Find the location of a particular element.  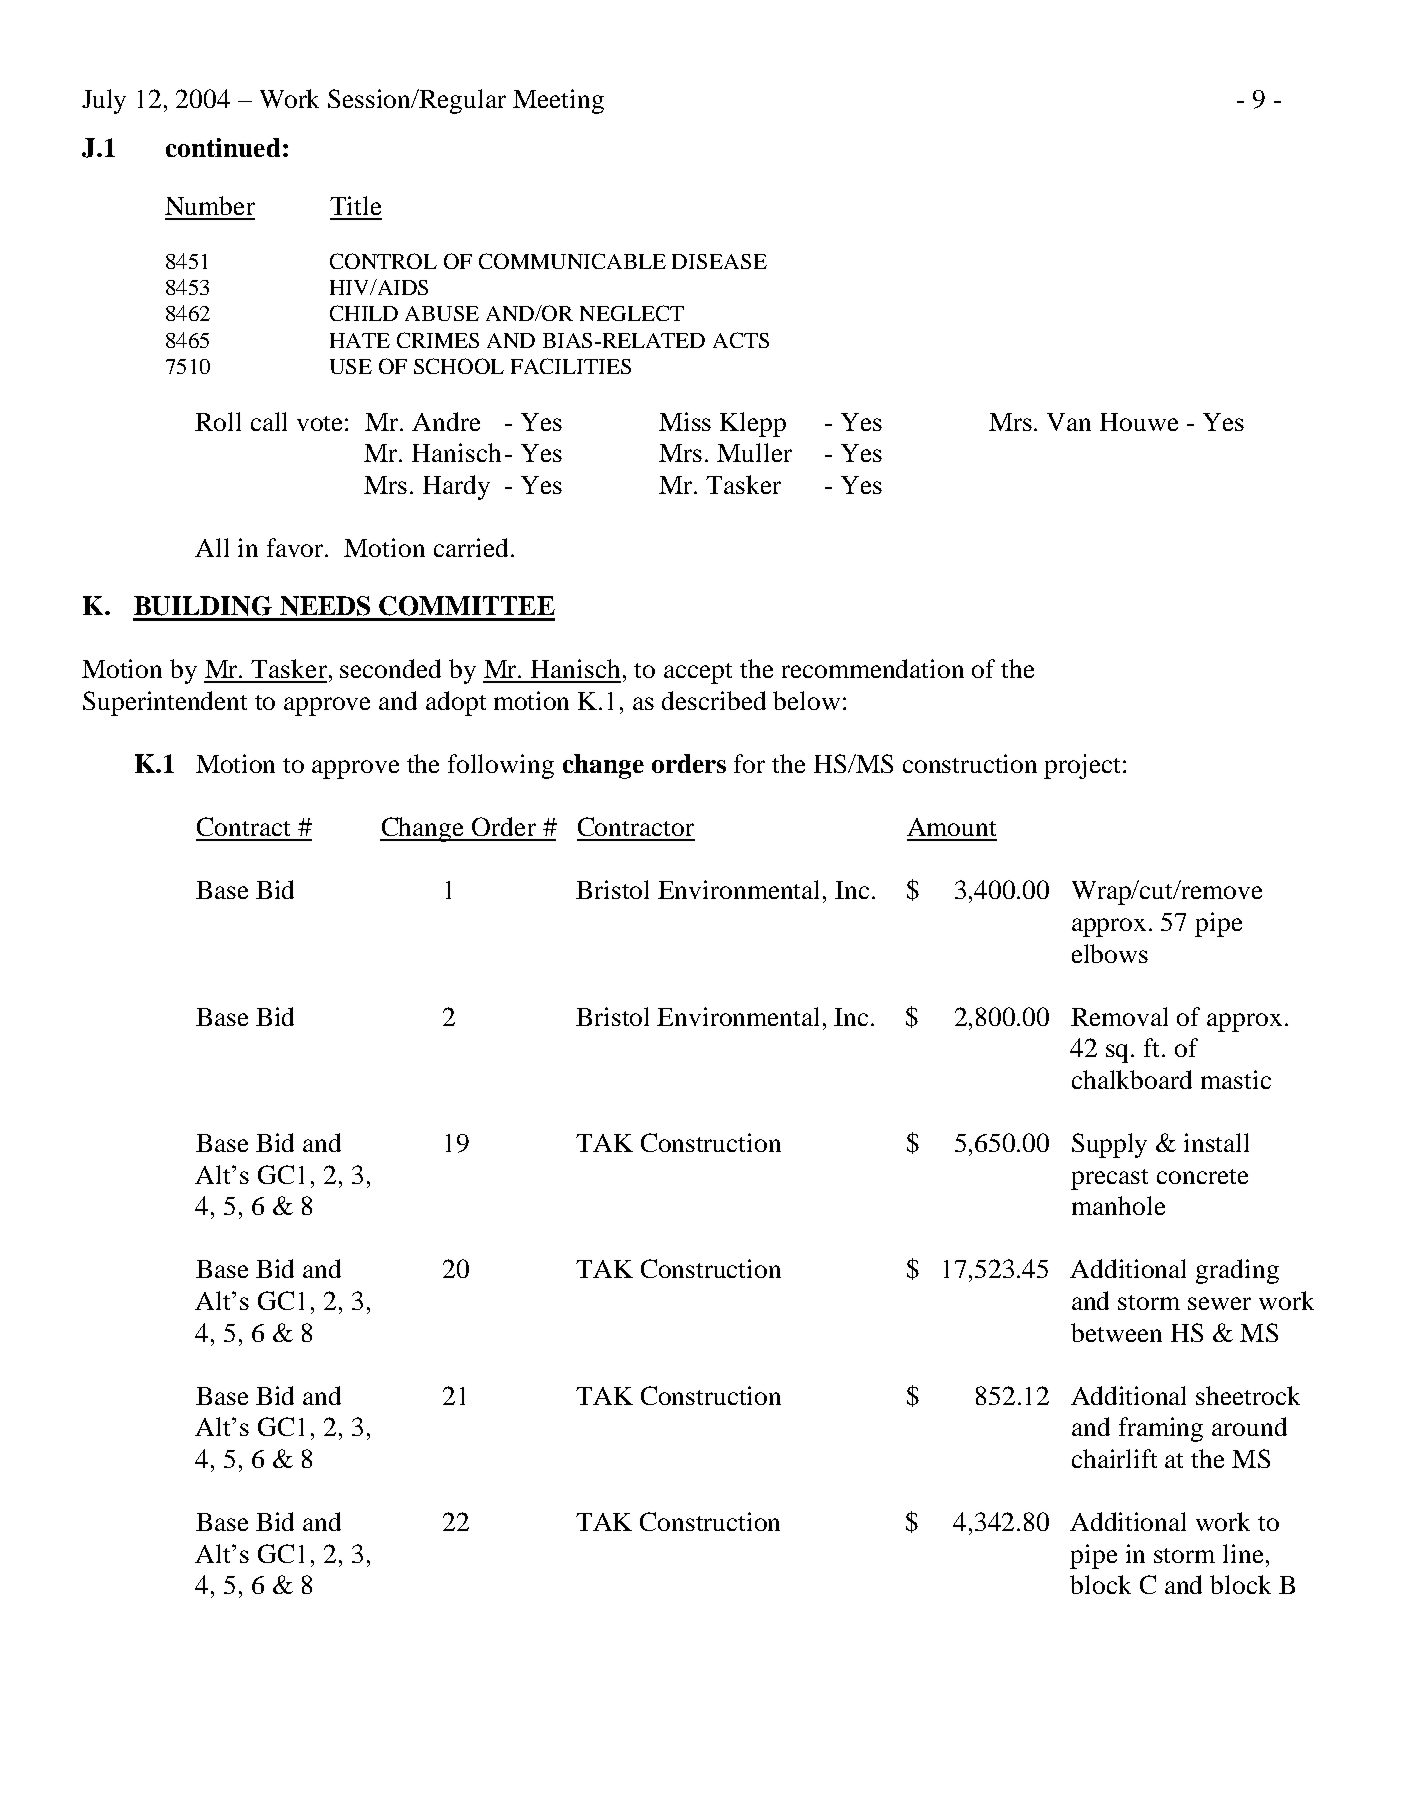

following is located at coordinates (501, 766).
